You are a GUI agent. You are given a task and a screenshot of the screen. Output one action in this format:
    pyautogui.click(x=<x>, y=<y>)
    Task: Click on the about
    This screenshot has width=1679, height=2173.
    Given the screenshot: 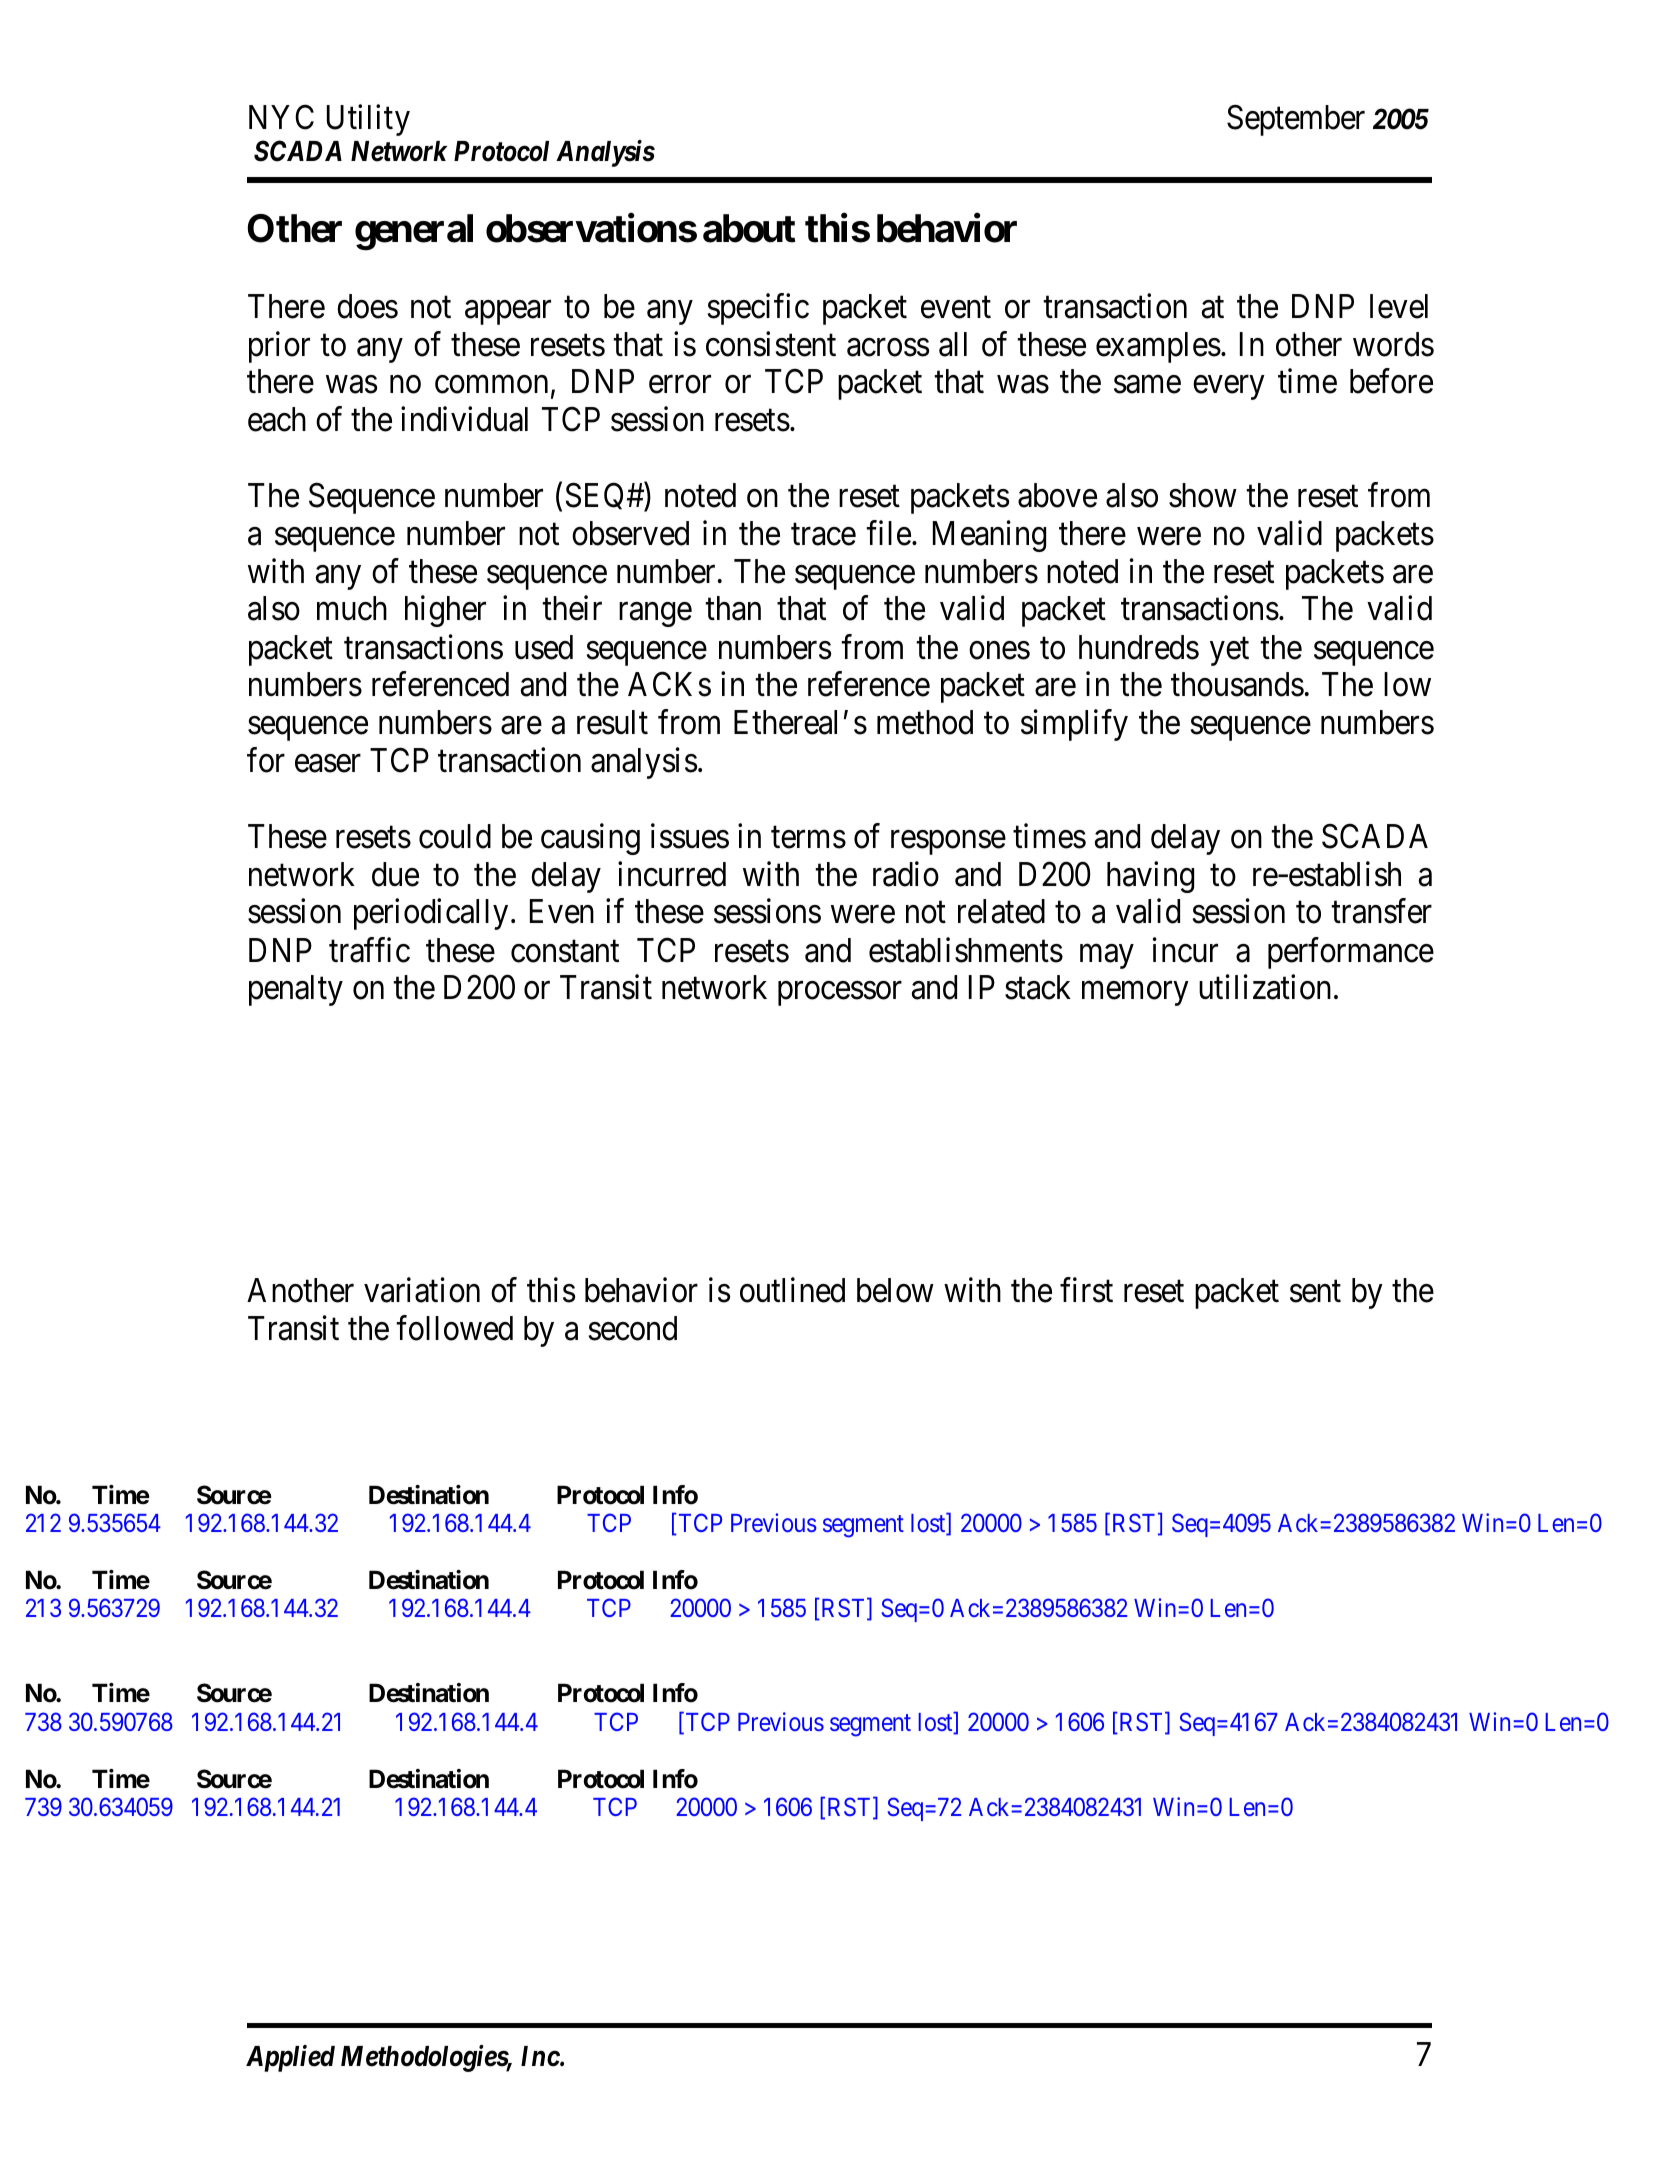 What is the action you would take?
    pyautogui.click(x=749, y=228)
